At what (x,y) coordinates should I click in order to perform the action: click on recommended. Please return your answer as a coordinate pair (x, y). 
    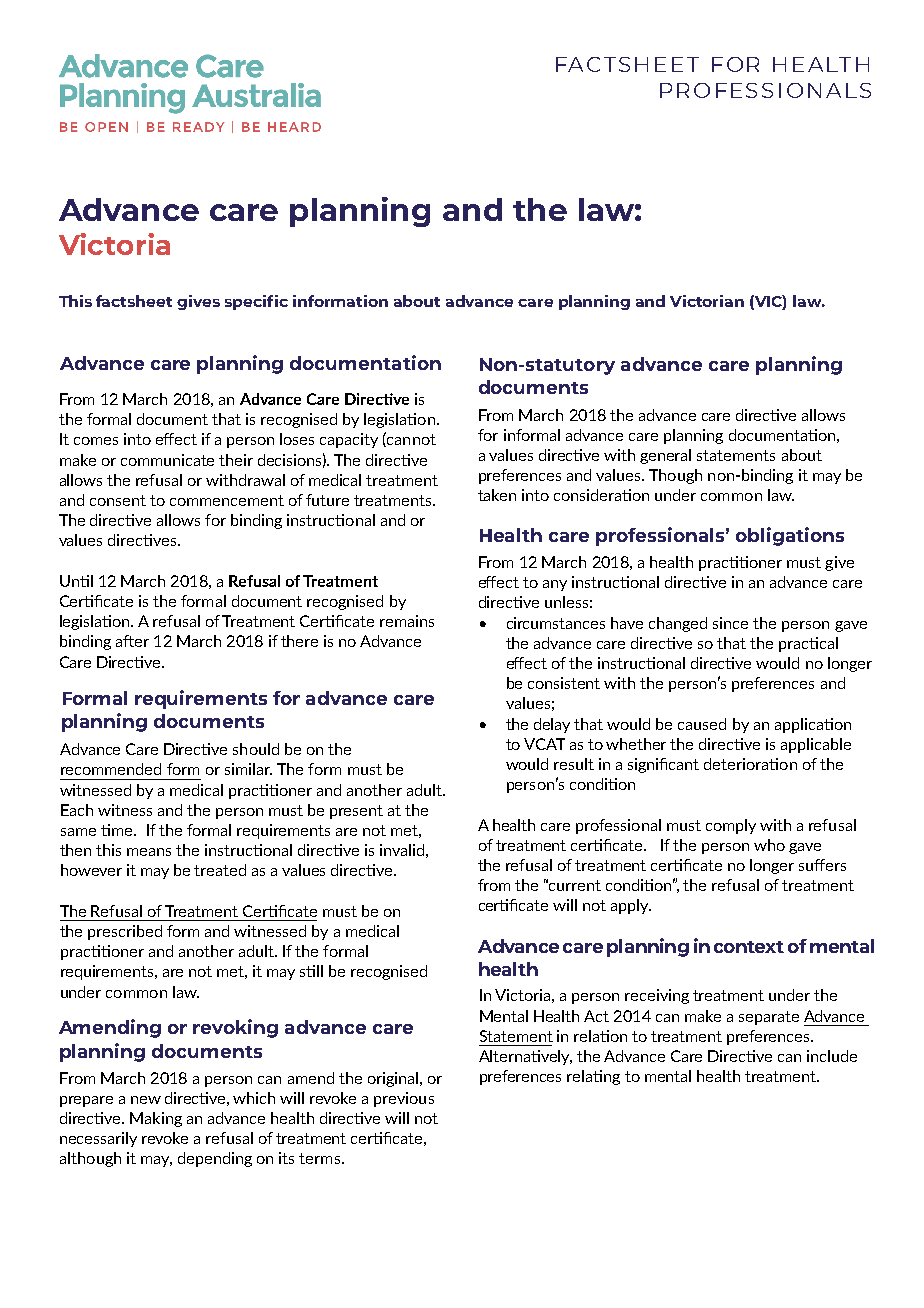
    Looking at the image, I should click on (111, 769).
